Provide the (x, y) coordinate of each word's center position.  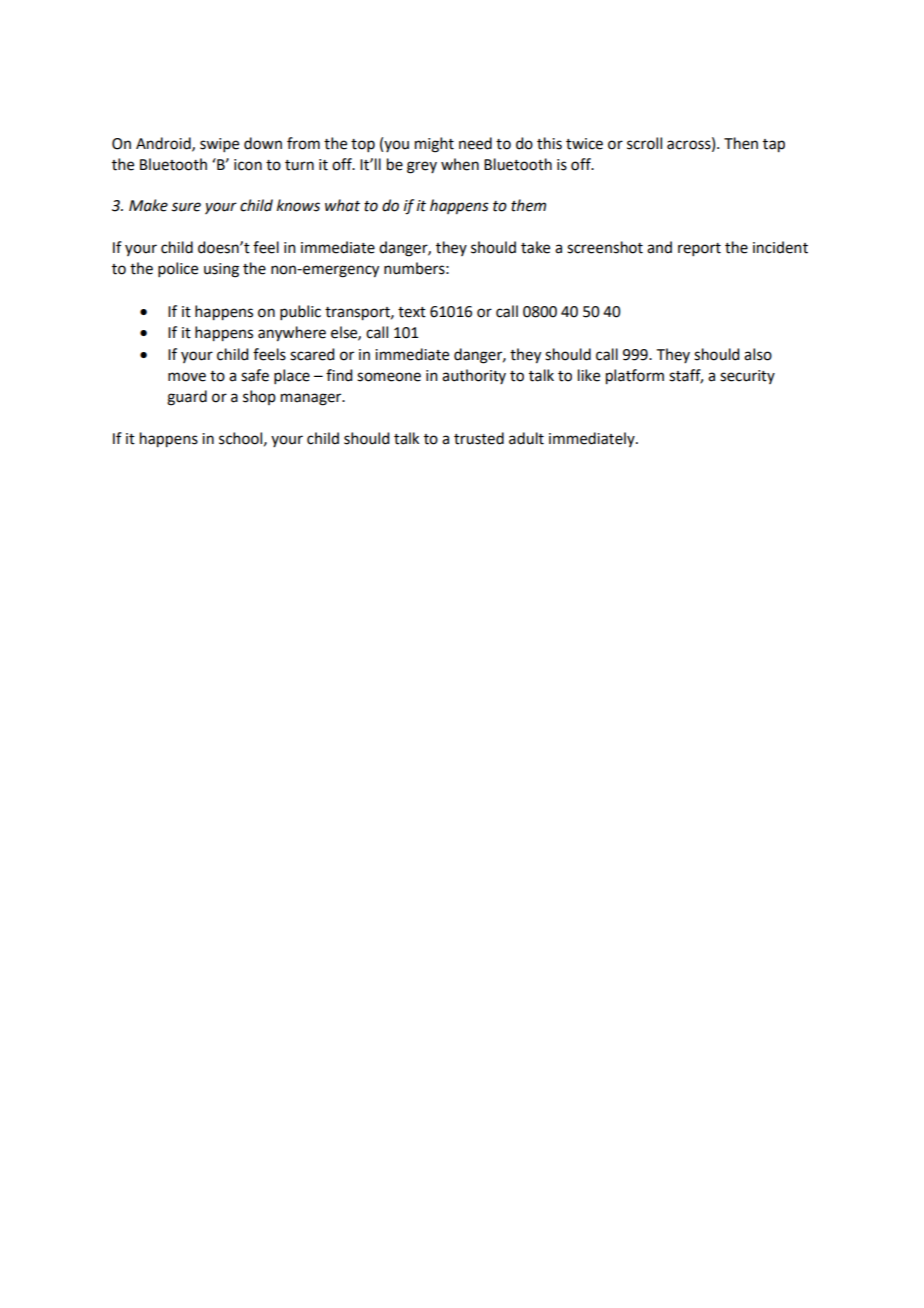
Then (741, 143)
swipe (219, 145)
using (221, 270)
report (699, 249)
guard (187, 398)
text (412, 312)
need (475, 143)
